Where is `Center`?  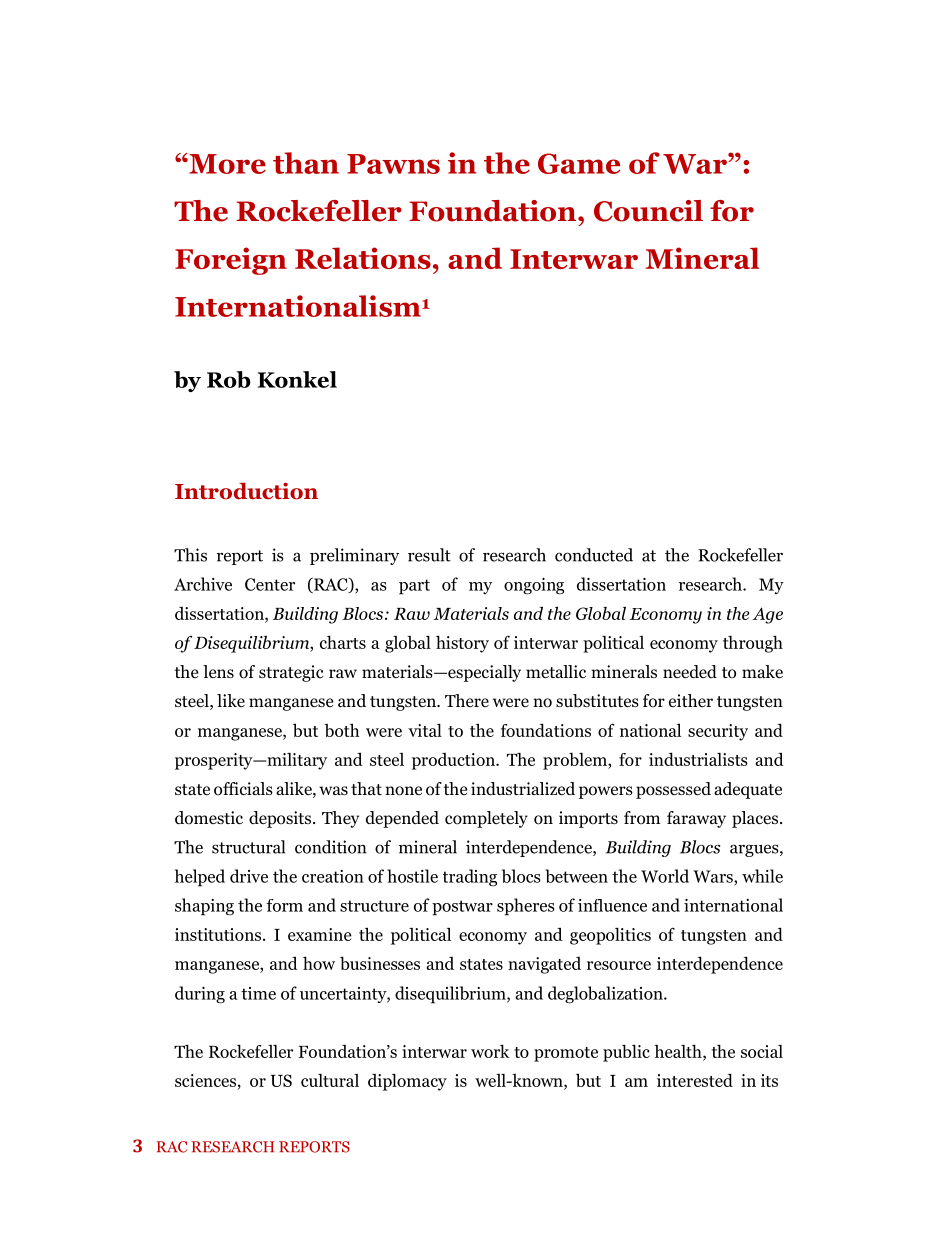
Center is located at coordinates (270, 584).
